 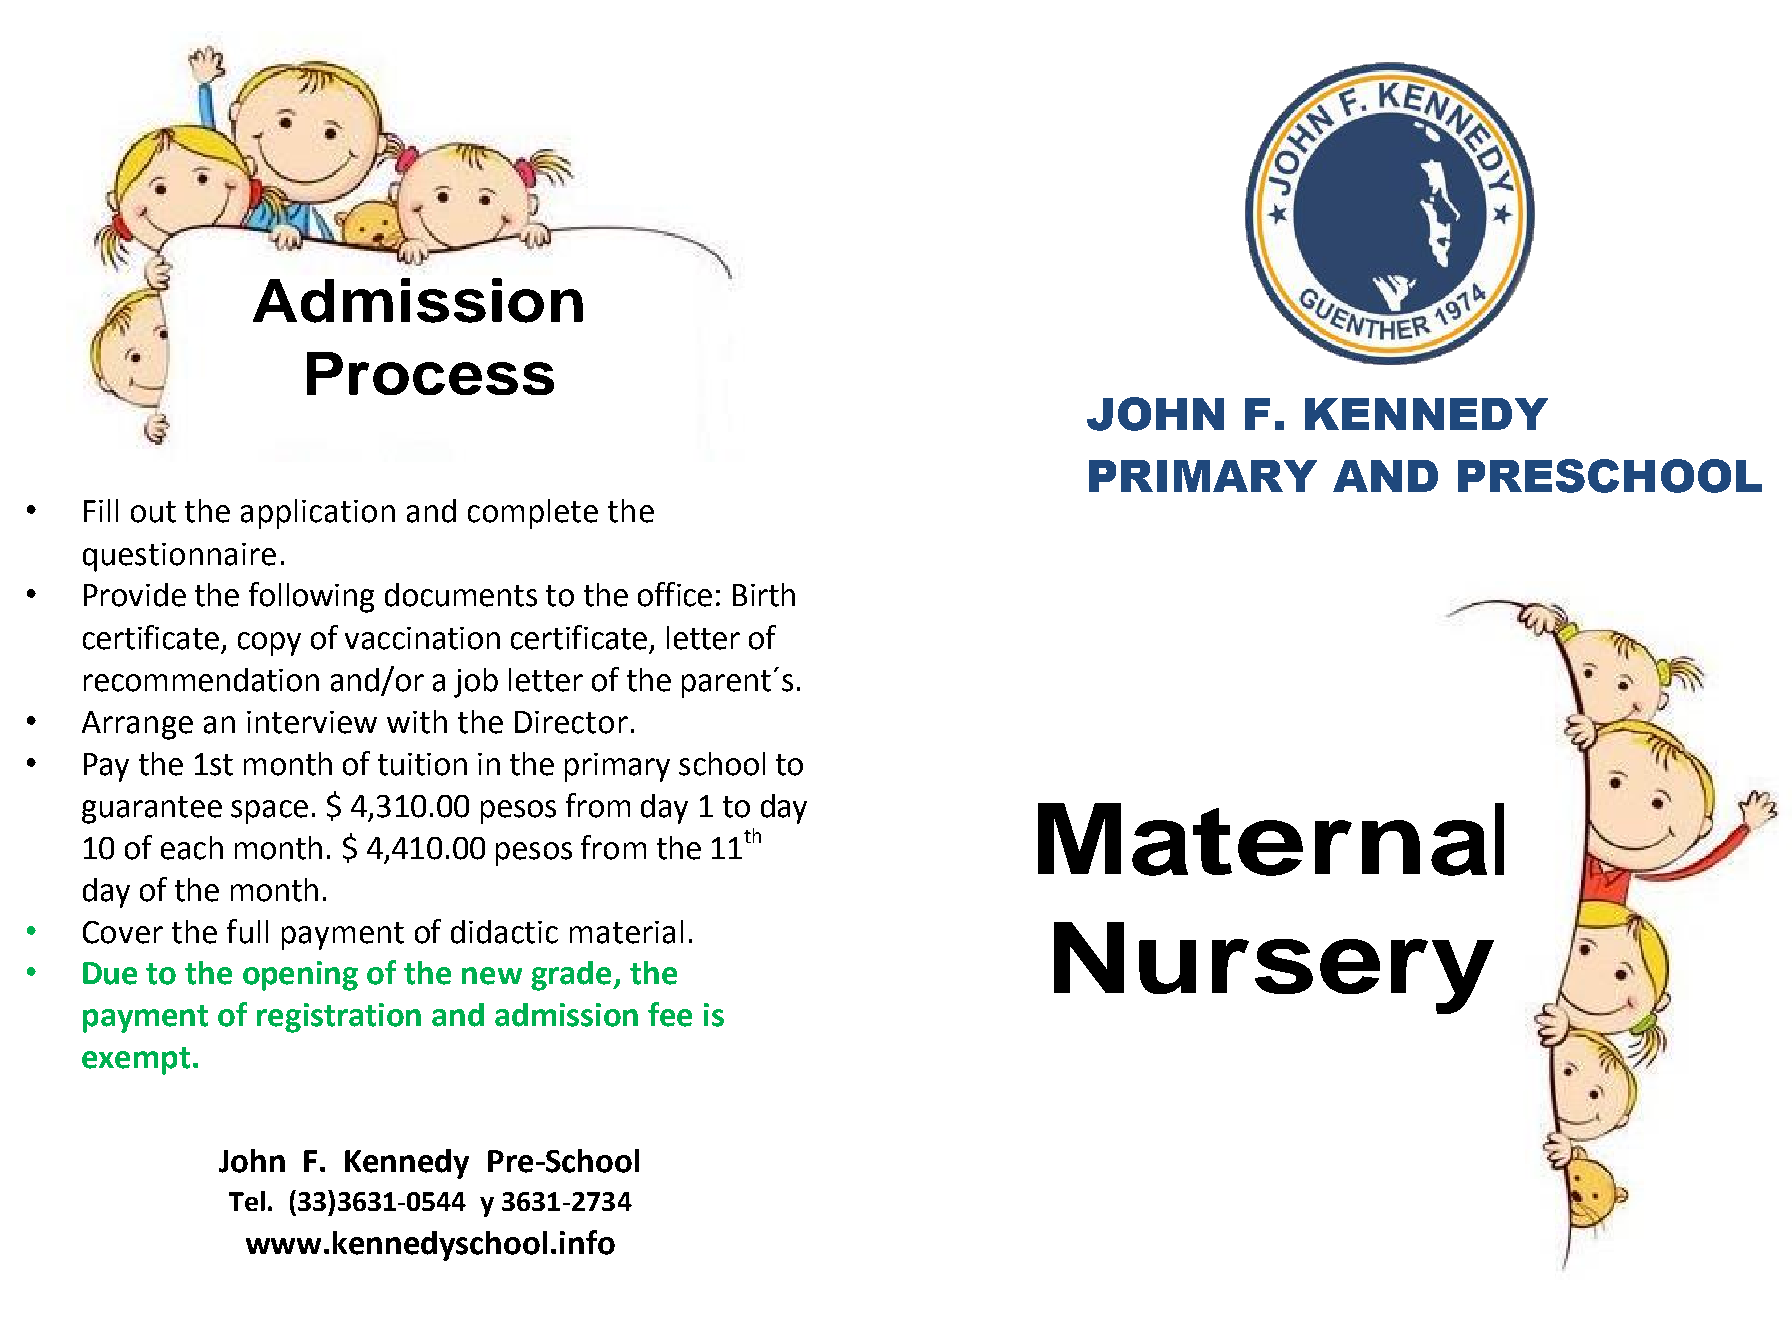 I want to click on Nursery, so click(x=1274, y=968).
